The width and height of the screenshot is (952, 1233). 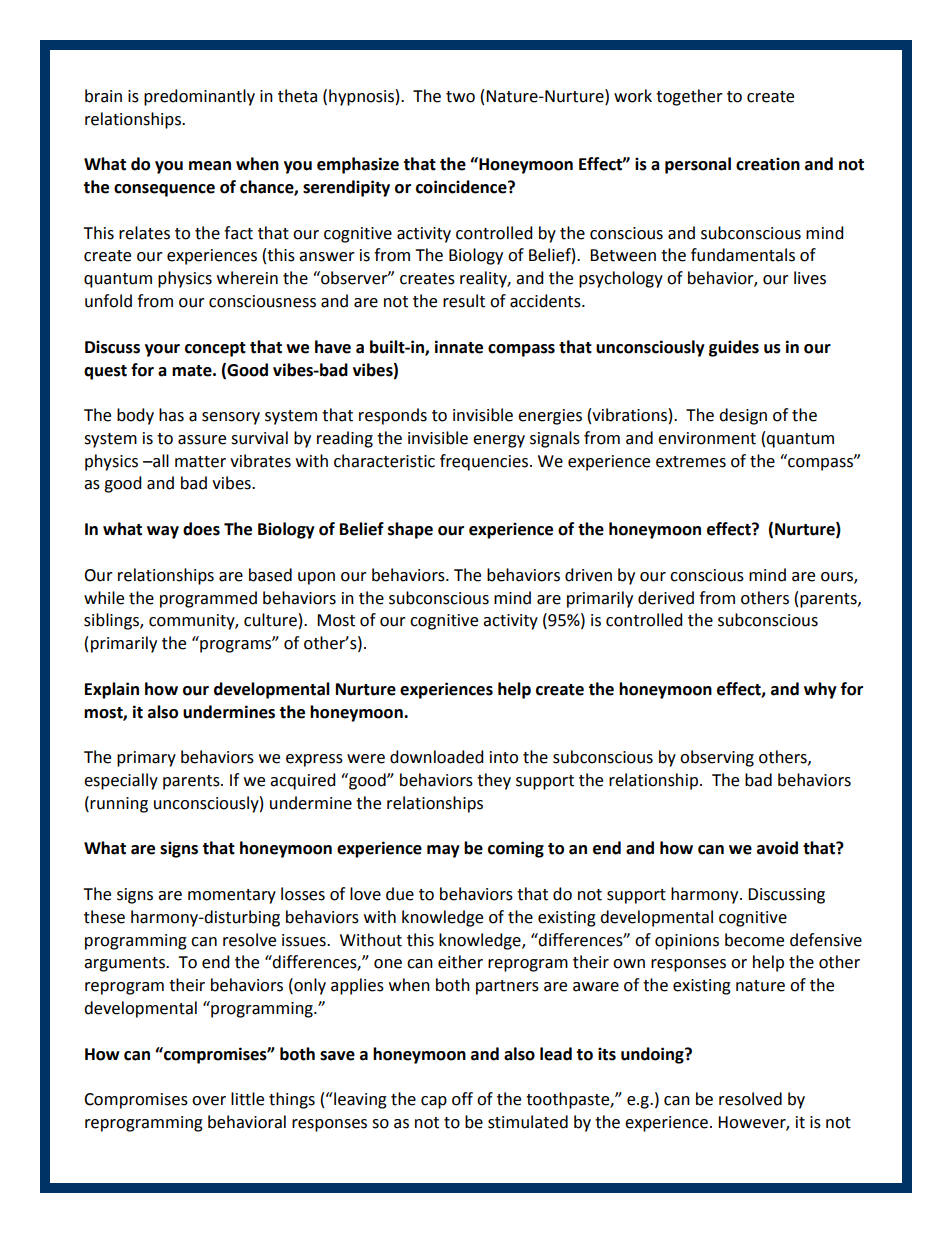 I want to click on downloaded, so click(x=437, y=757).
